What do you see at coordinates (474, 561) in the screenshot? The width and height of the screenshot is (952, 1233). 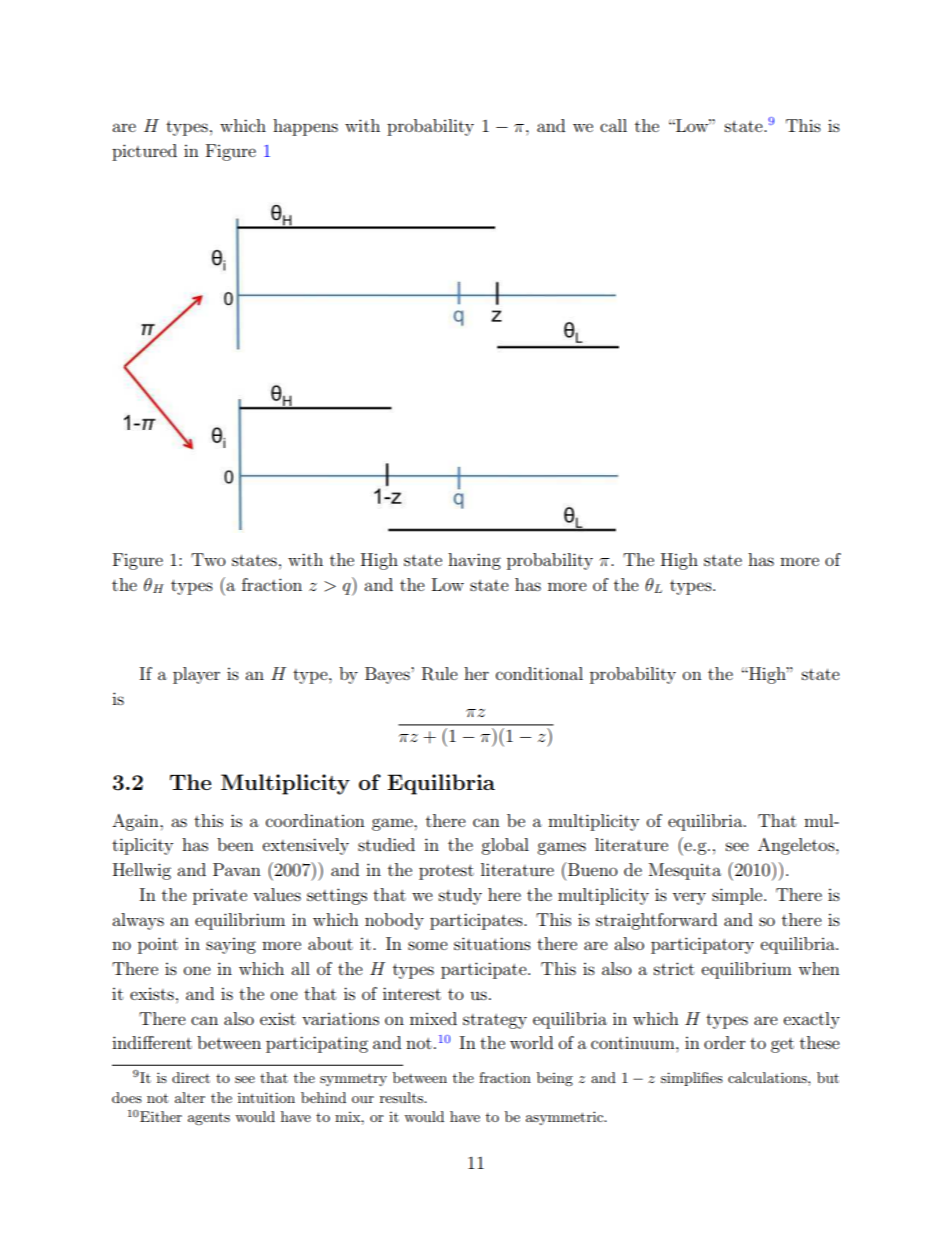 I see `having` at bounding box center [474, 561].
